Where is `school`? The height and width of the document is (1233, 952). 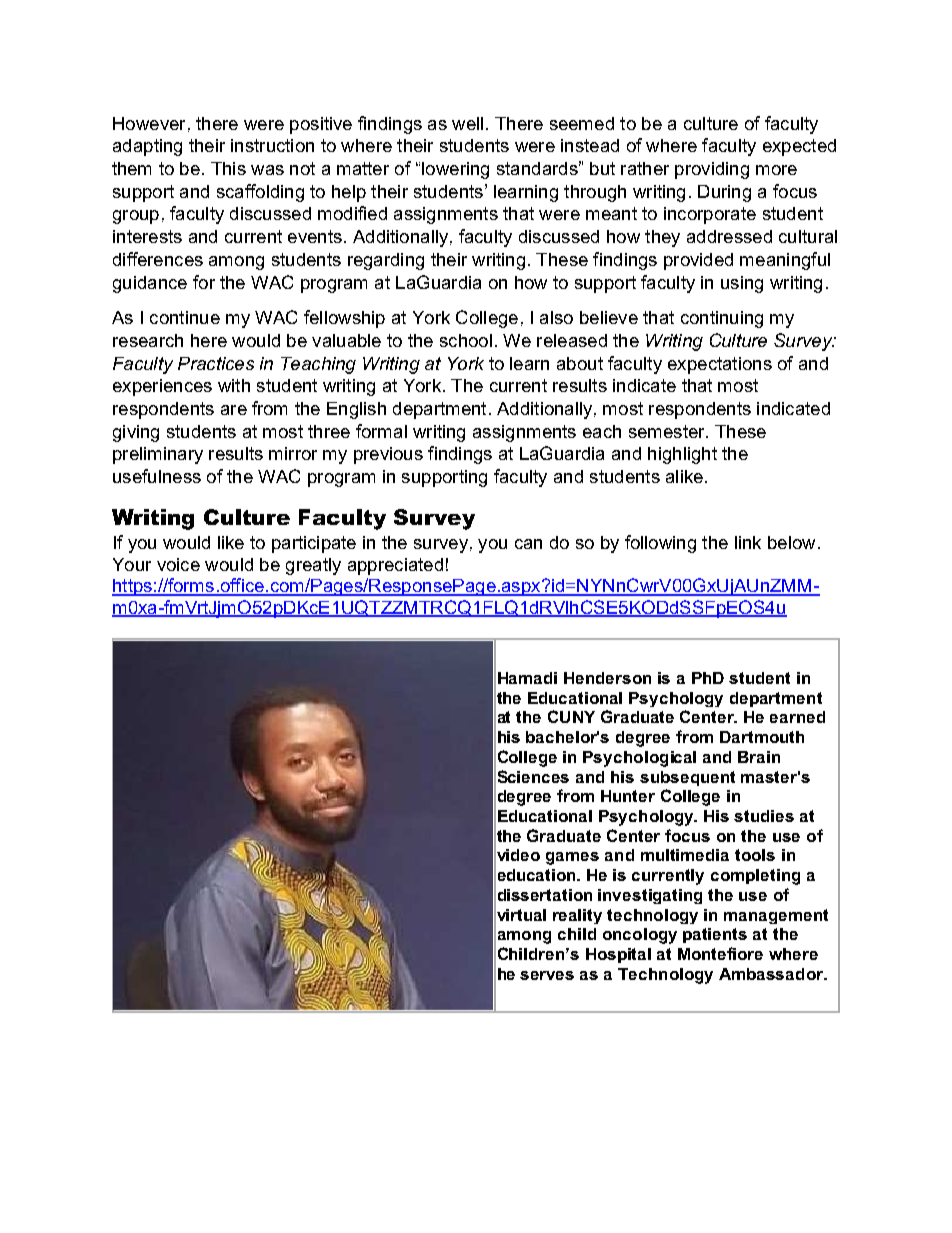
school is located at coordinates (466, 340).
